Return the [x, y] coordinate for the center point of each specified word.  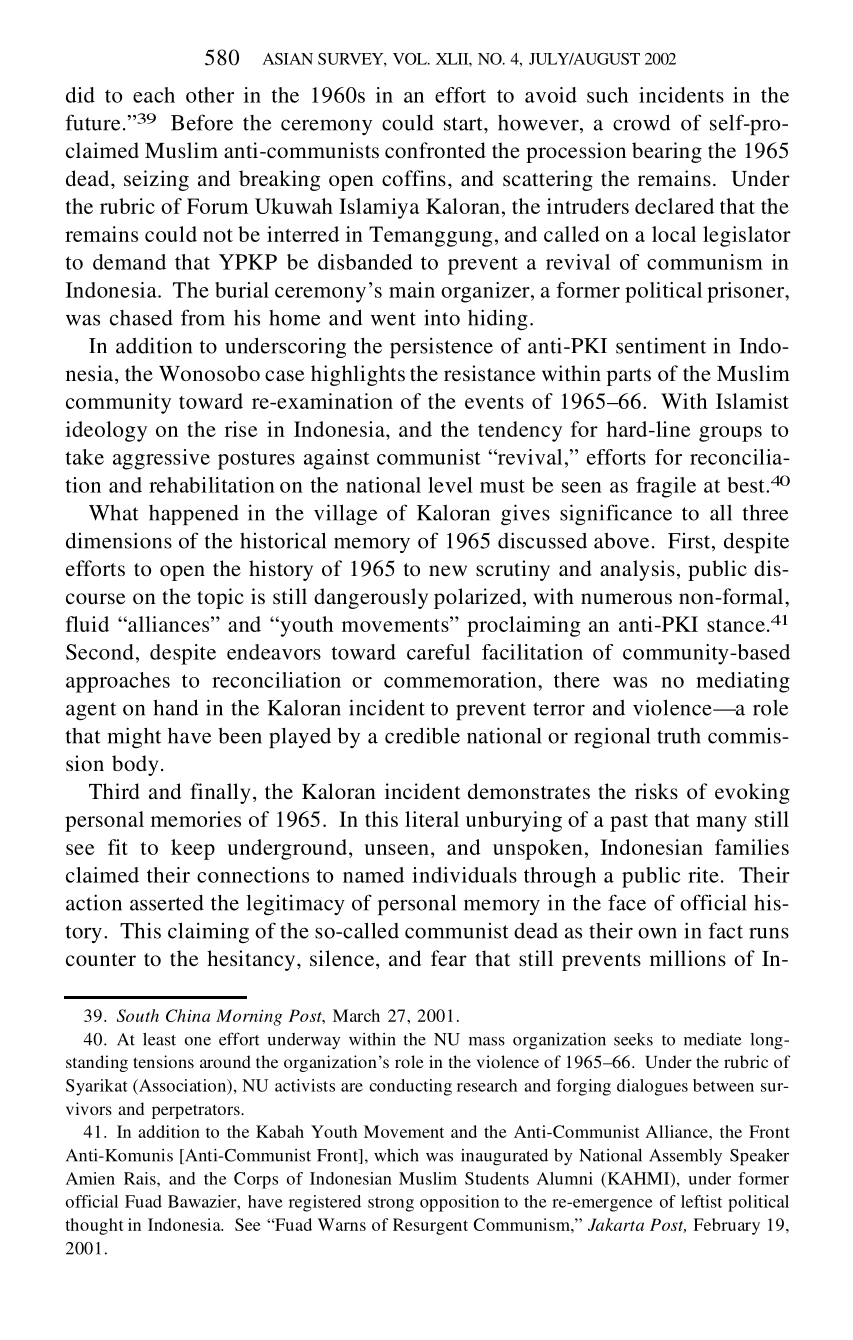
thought [95, 1226]
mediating [743, 682]
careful [438, 652]
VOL [411, 59]
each [154, 95]
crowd [641, 122]
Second [100, 652]
